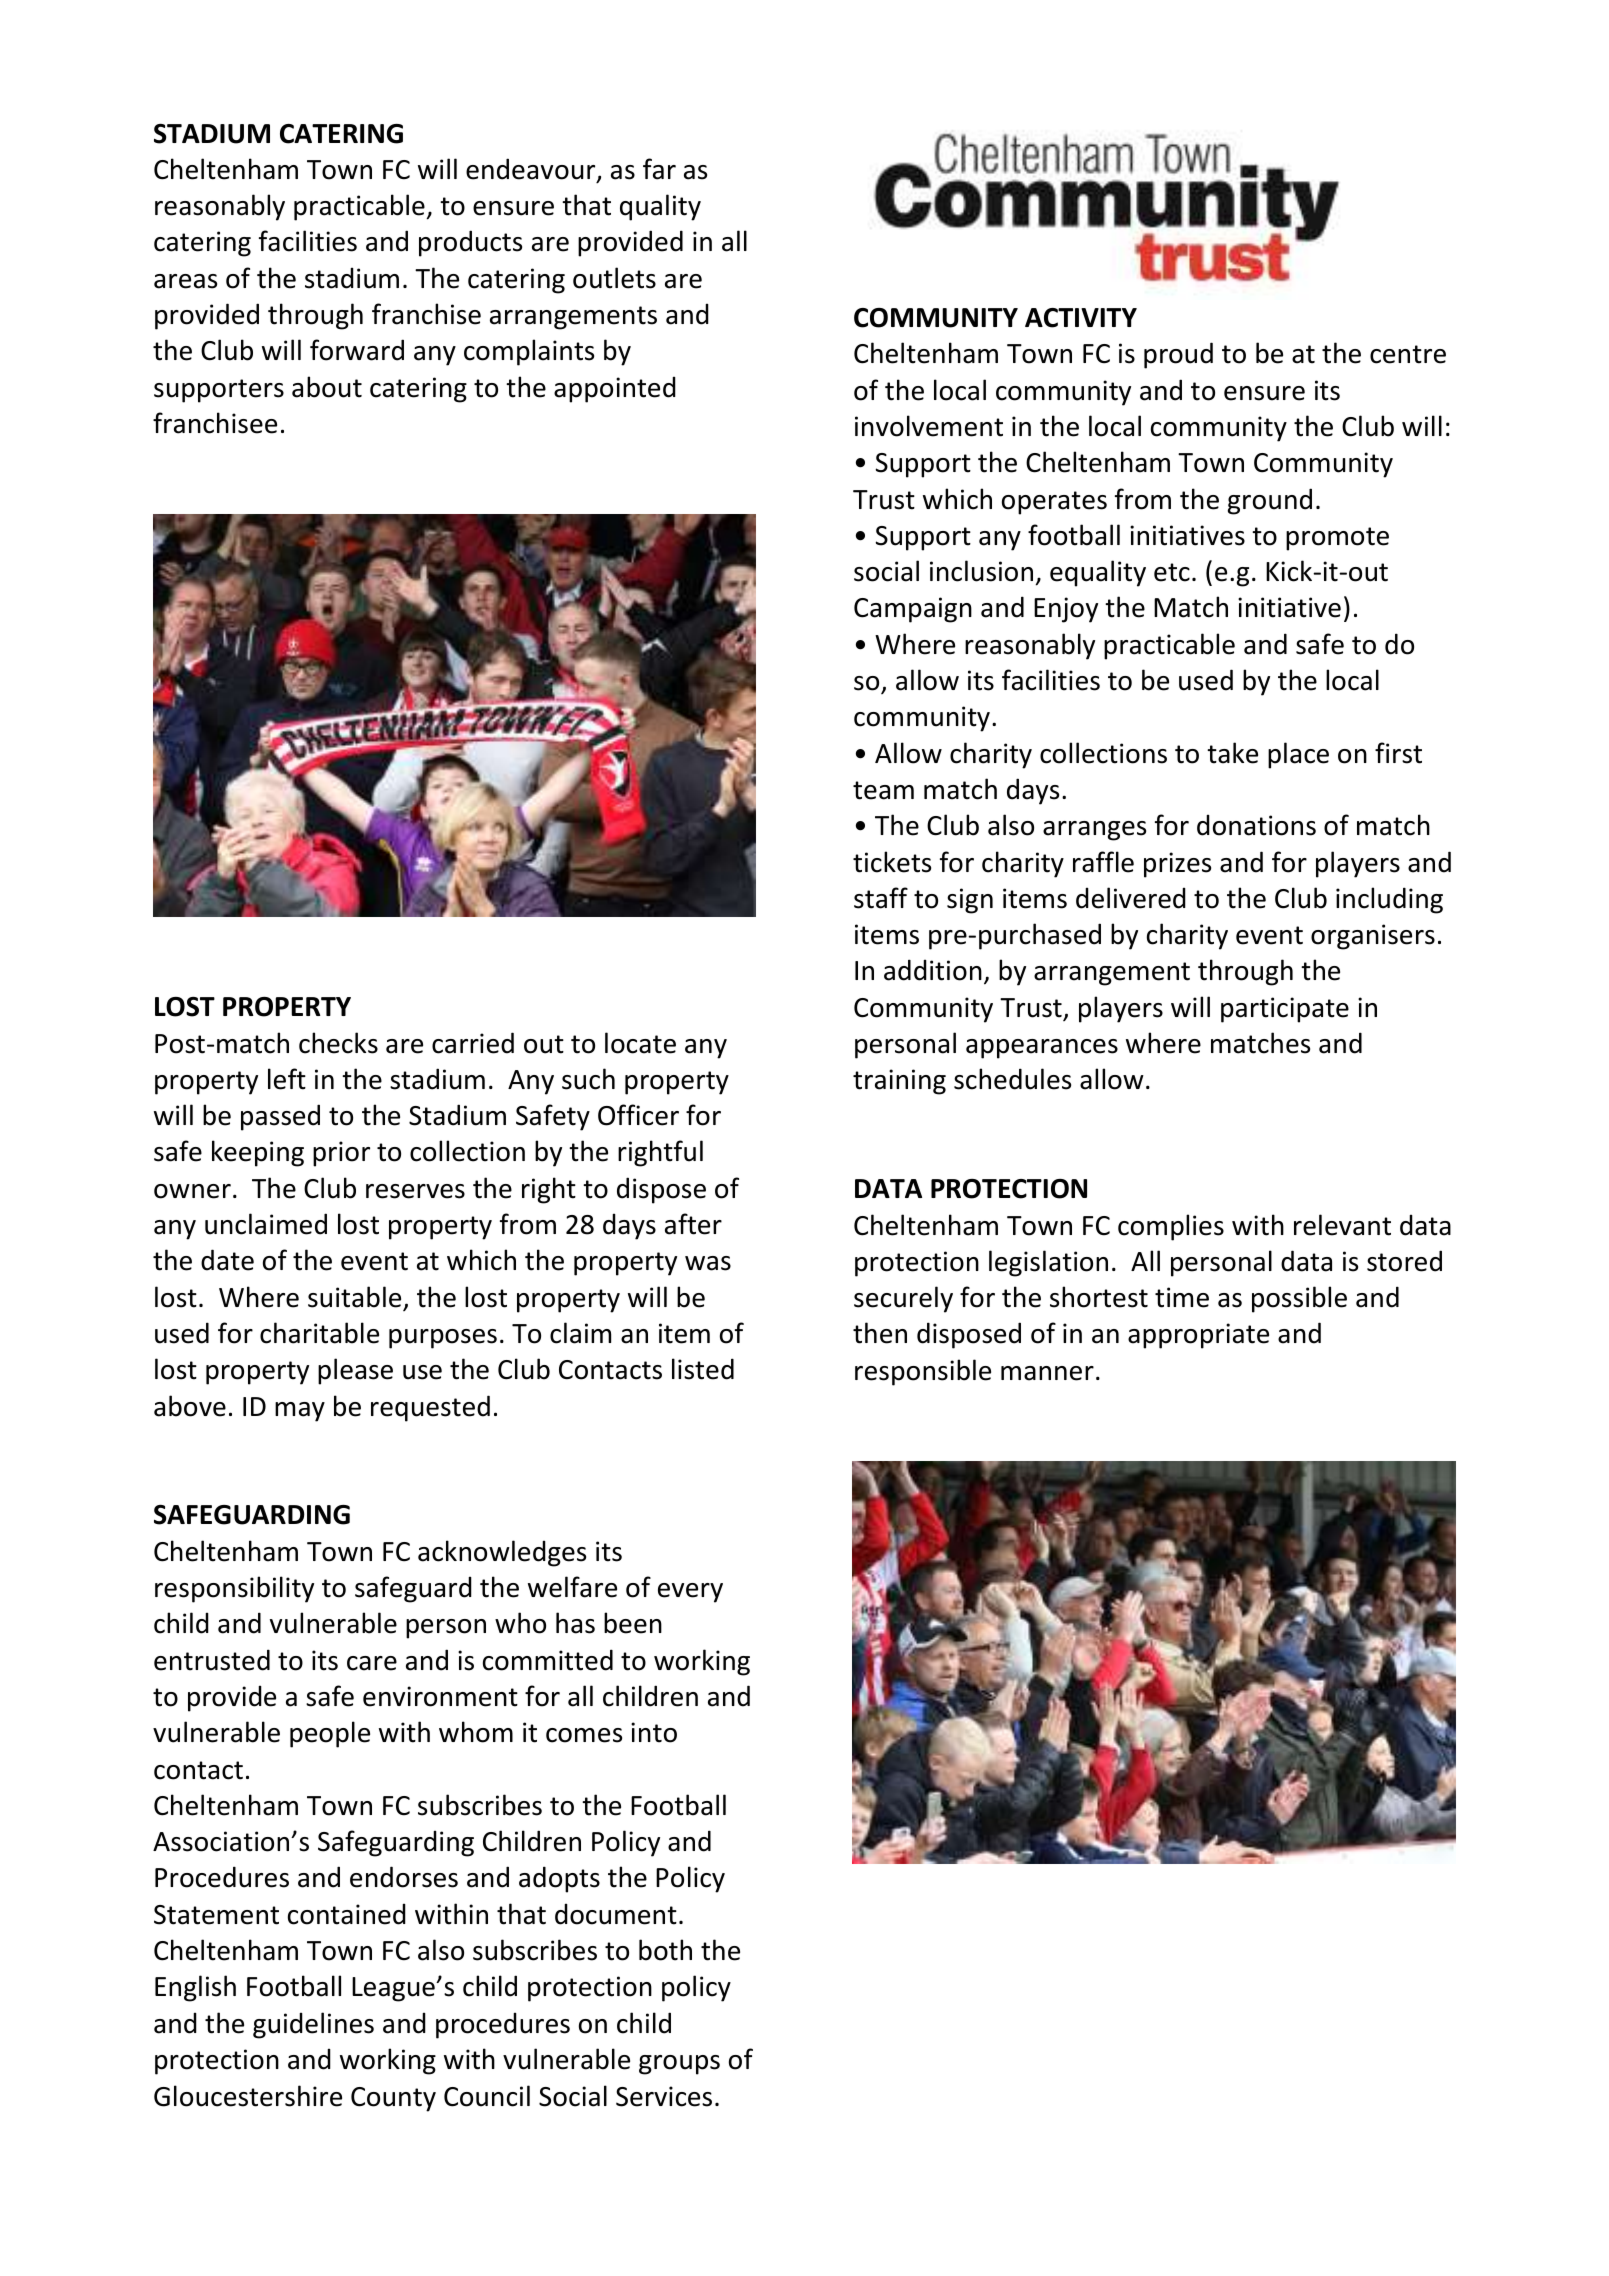 The height and width of the page is (2276, 1609). I want to click on team, so click(883, 790).
